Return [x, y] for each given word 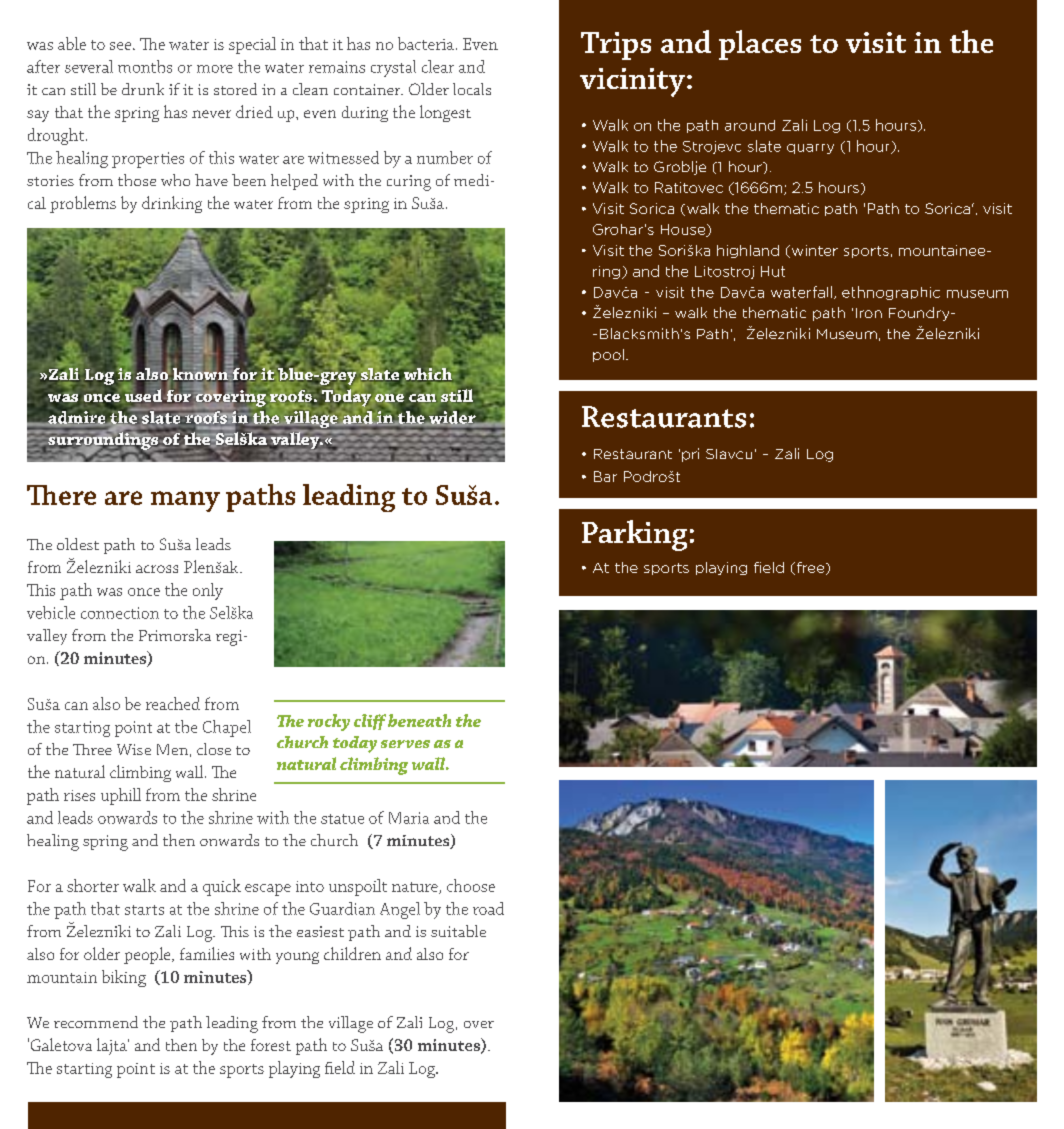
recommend [96, 1022]
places [760, 45]
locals [472, 89]
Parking [634, 535]
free [810, 568]
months [145, 66]
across [157, 569]
